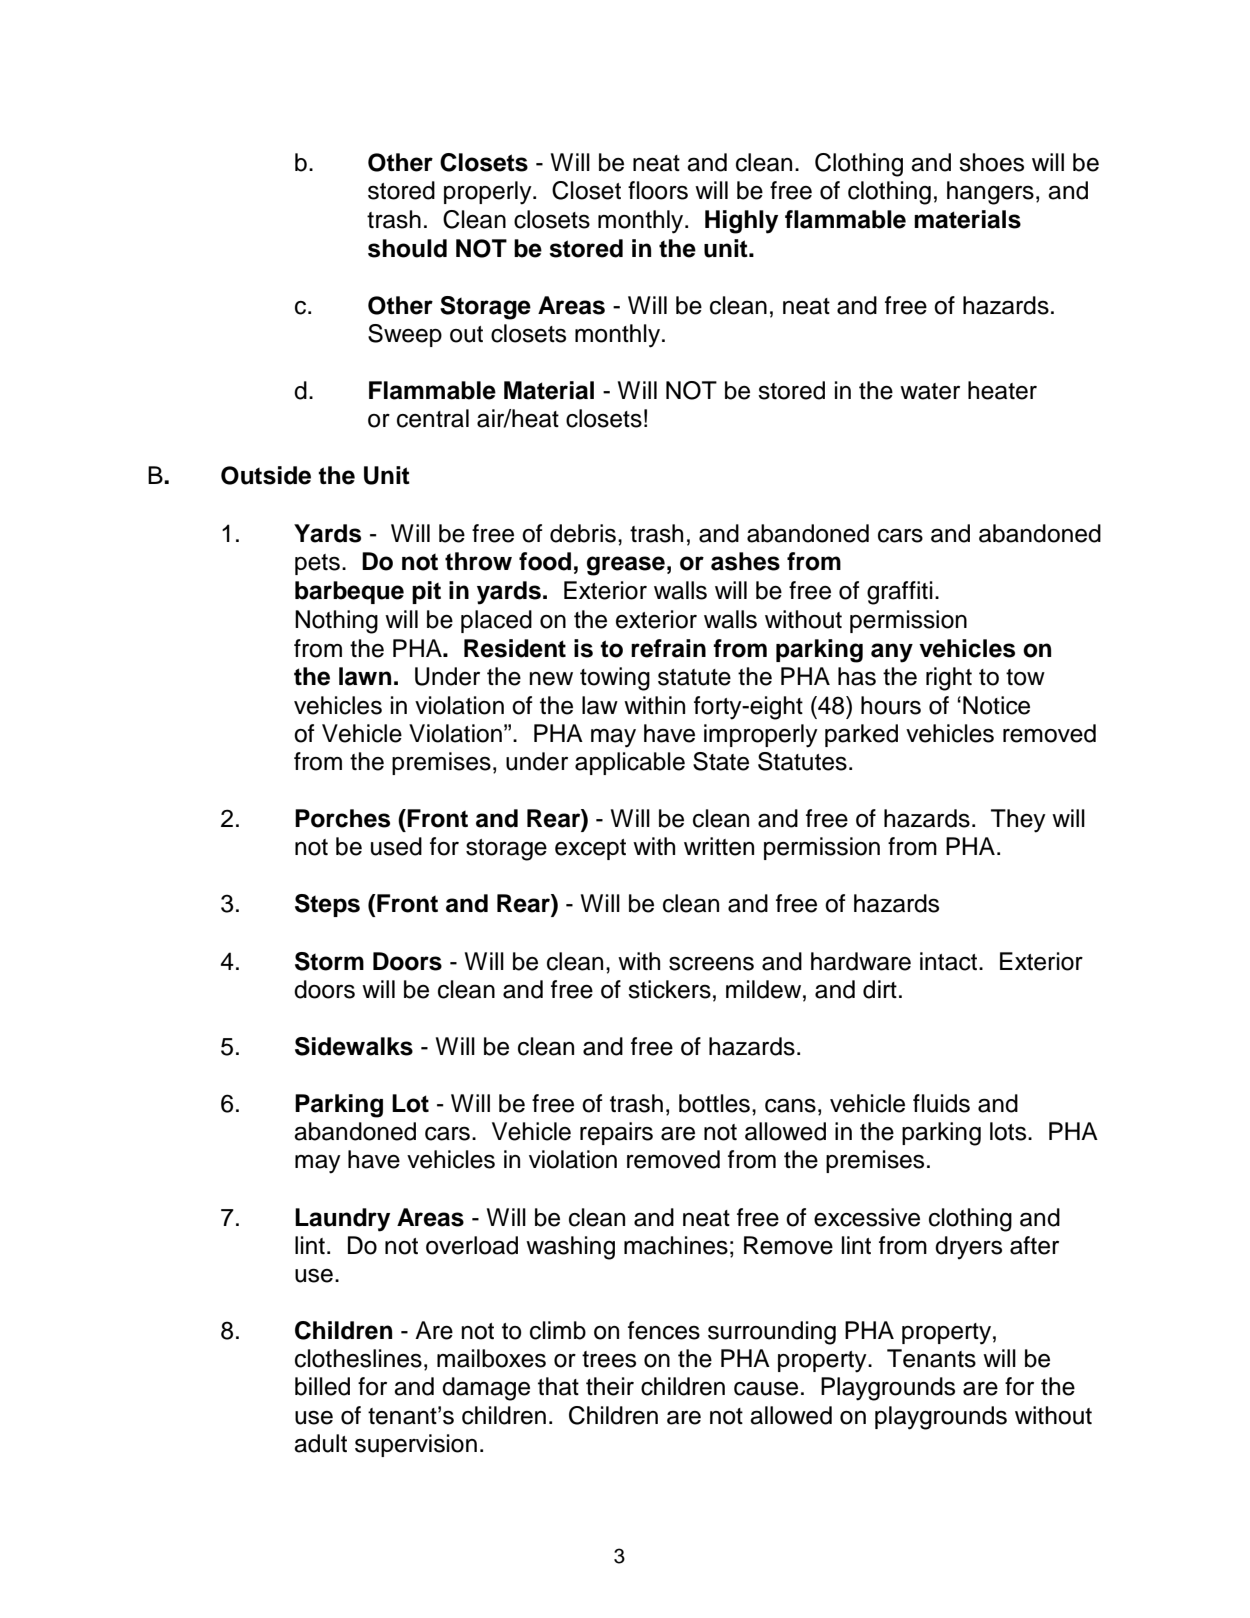  Describe the element at coordinates (322, 1386) in the image. I see `billed` at that location.
